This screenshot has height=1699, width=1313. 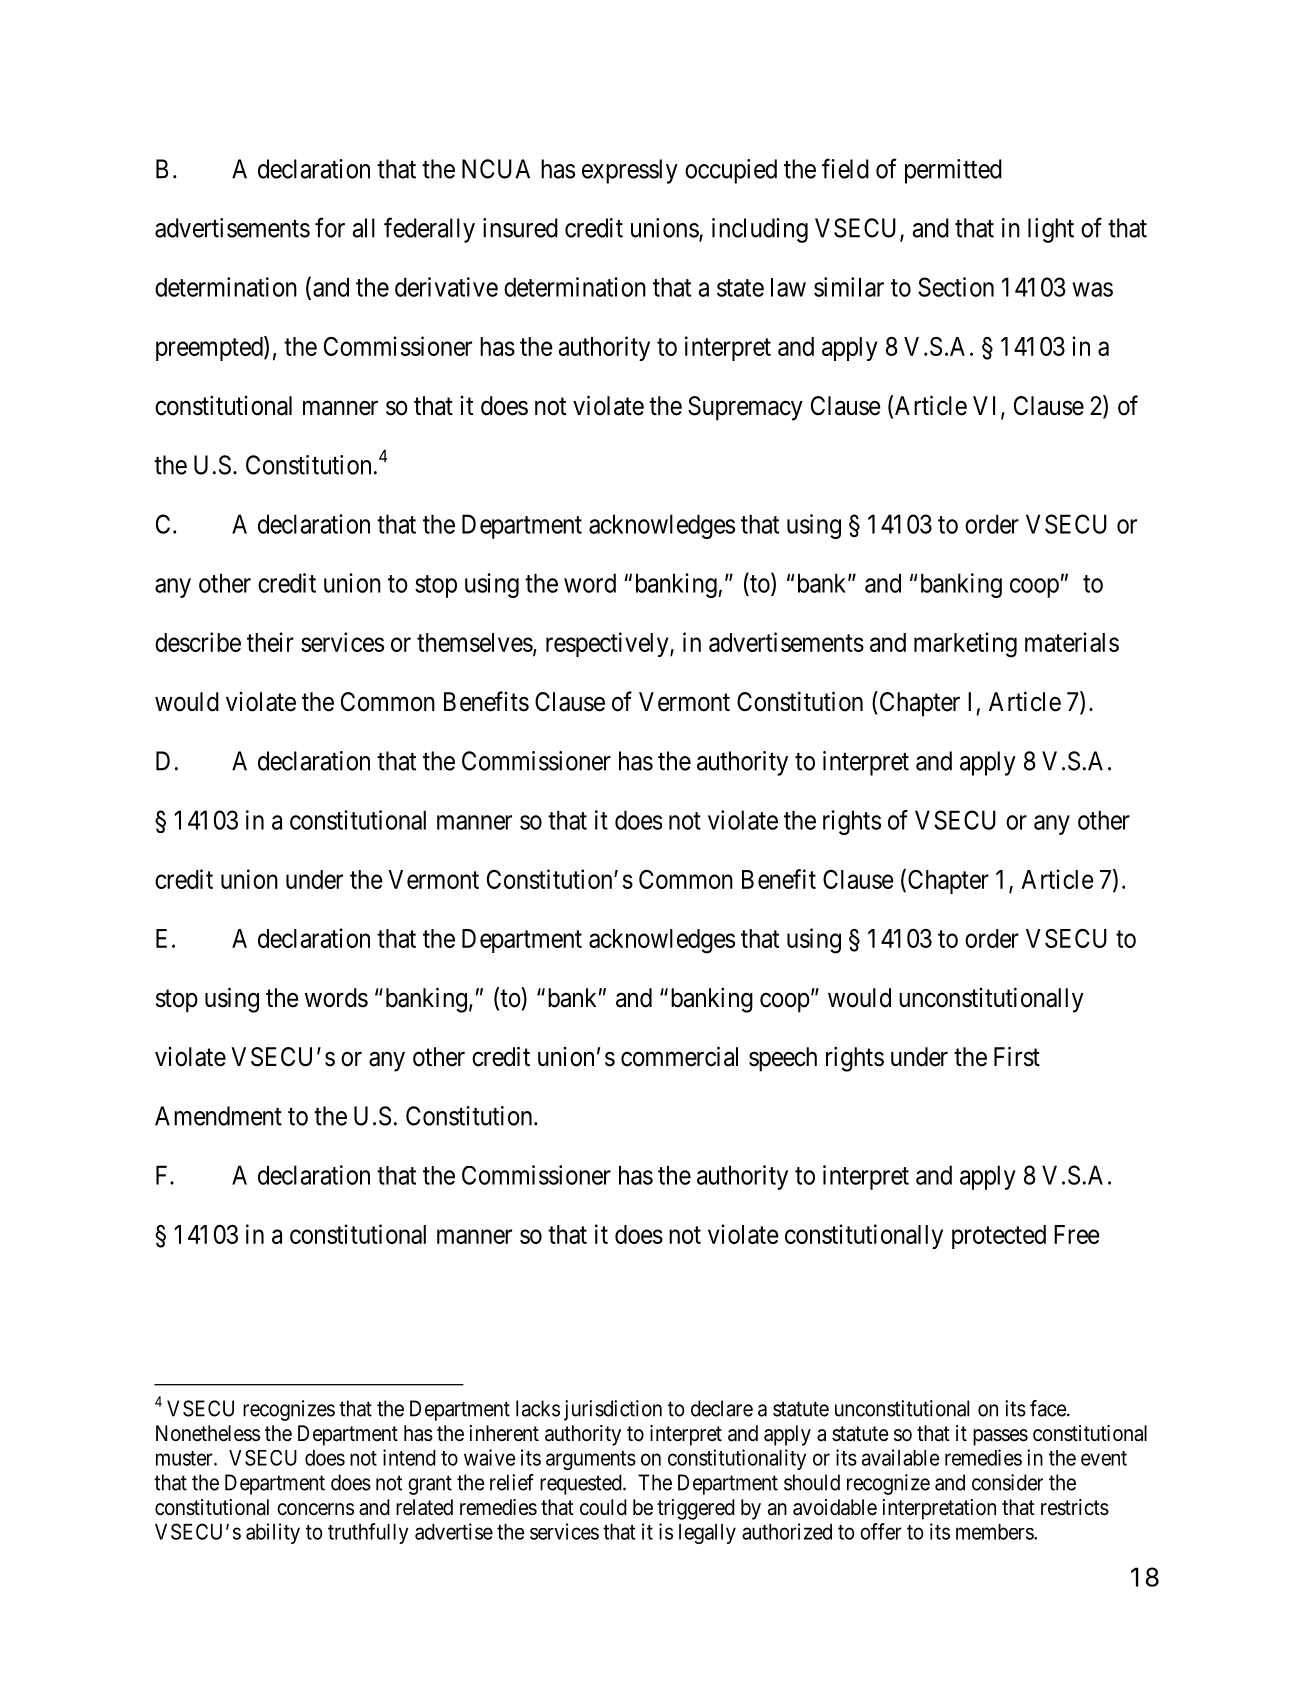 What do you see at coordinates (679, 1056) in the screenshot?
I see `commercial` at bounding box center [679, 1056].
